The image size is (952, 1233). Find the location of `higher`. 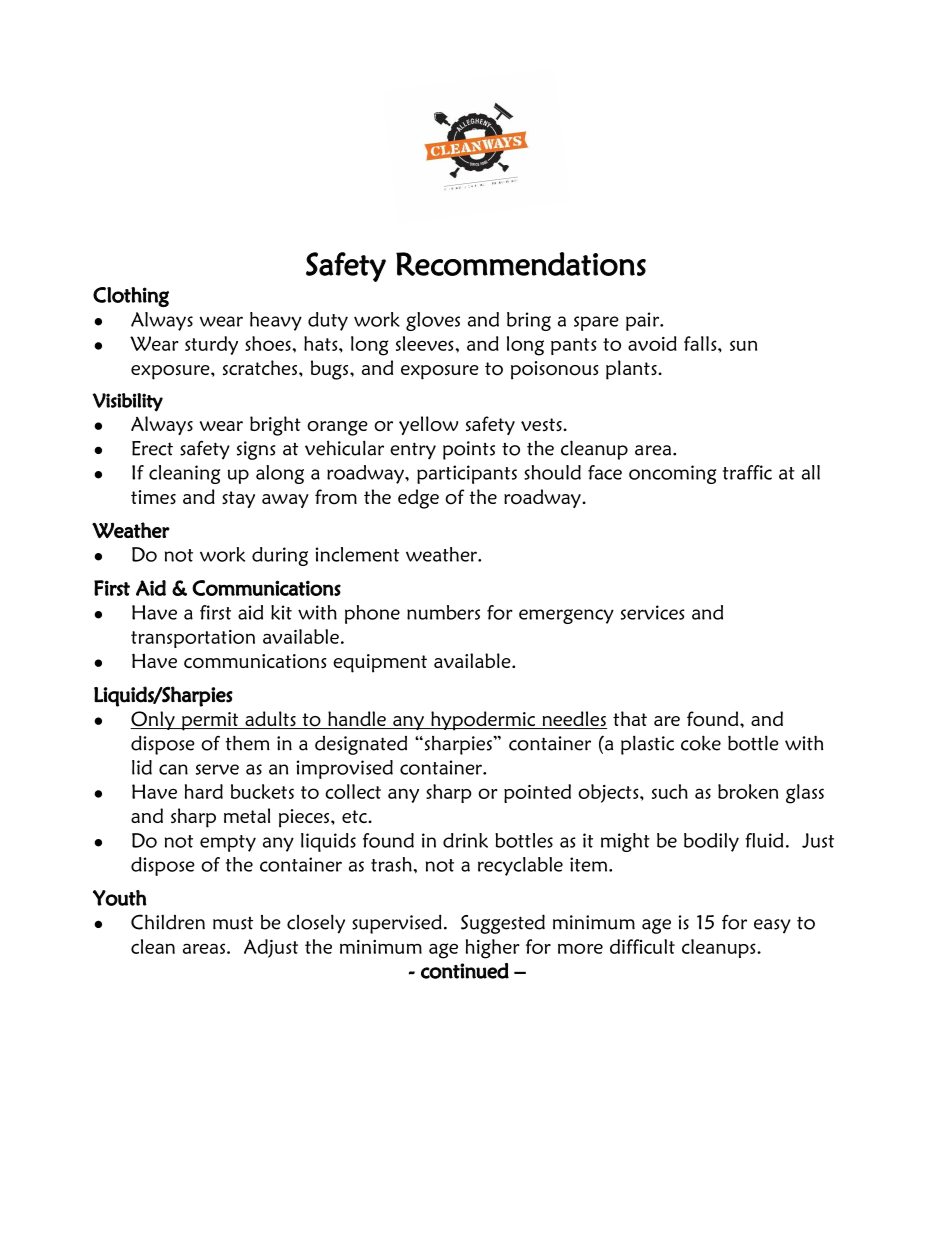

higher is located at coordinates (493, 949).
